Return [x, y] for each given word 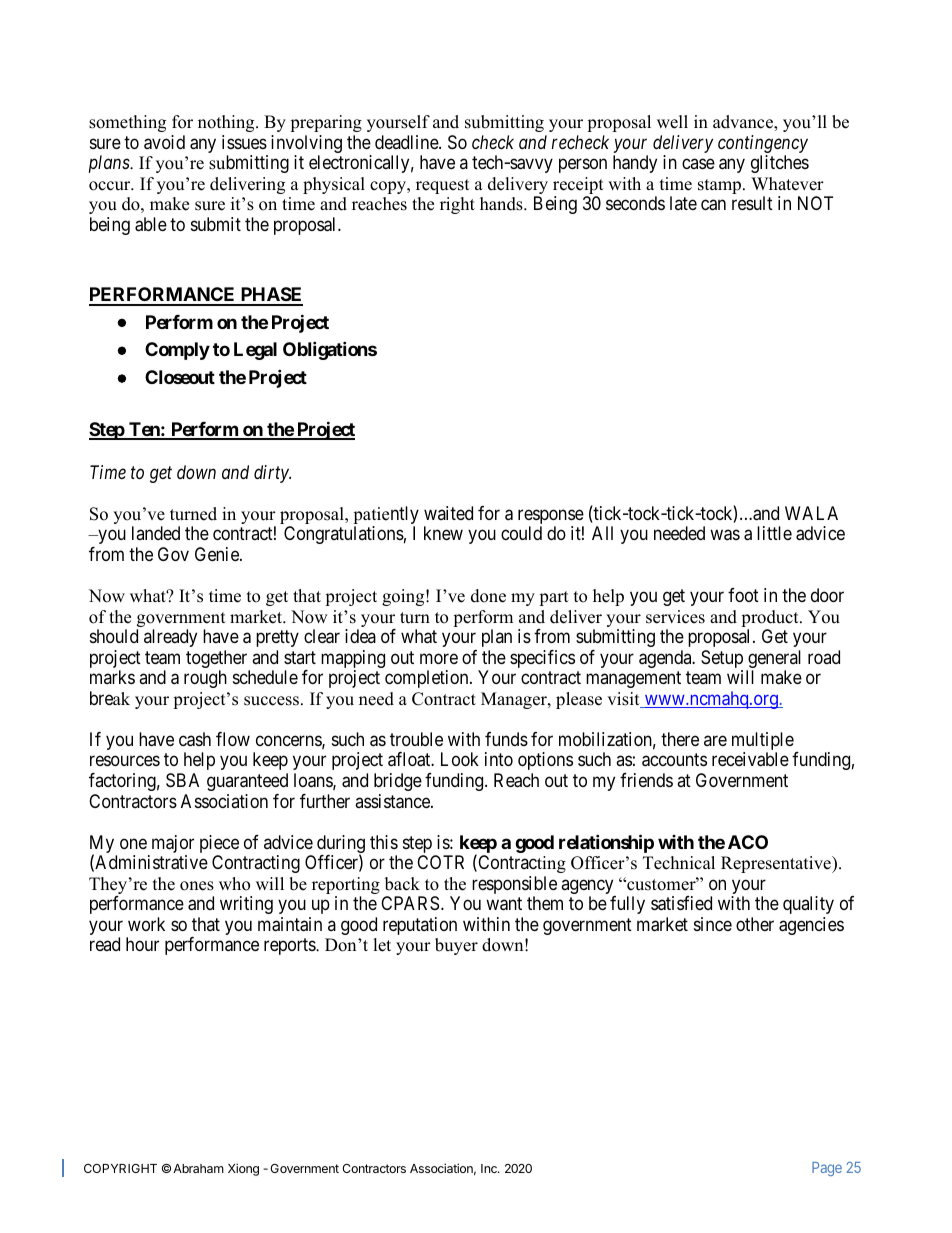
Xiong [243, 1169]
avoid [164, 142]
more [439, 658]
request [443, 186]
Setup [722, 660]
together [218, 660]
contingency [763, 144]
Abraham [198, 1168]
